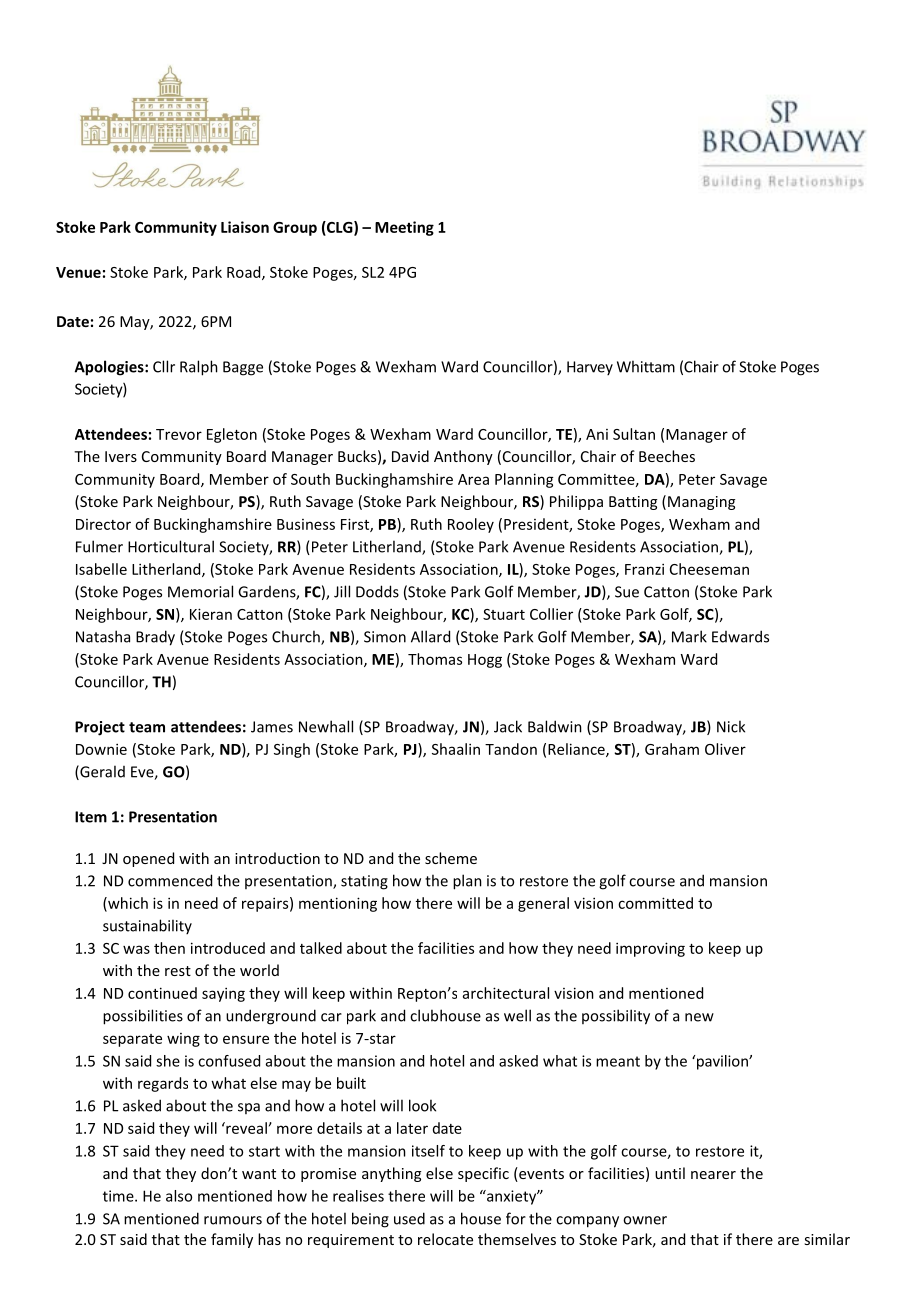  Describe the element at coordinates (713, 1175) in the screenshot. I see `nearer` at that location.
